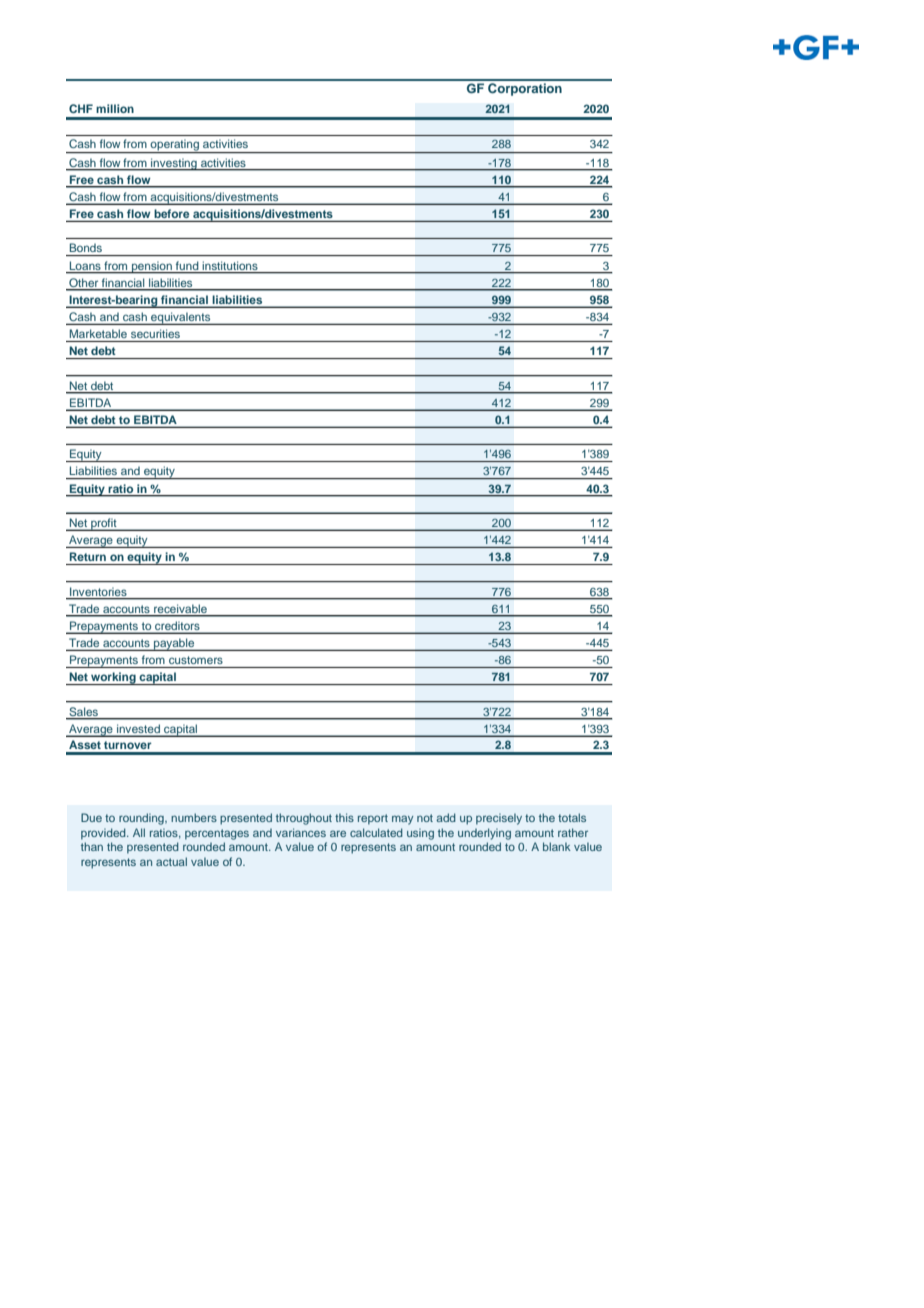  Describe the element at coordinates (139, 832) in the screenshot. I see `All` at that location.
